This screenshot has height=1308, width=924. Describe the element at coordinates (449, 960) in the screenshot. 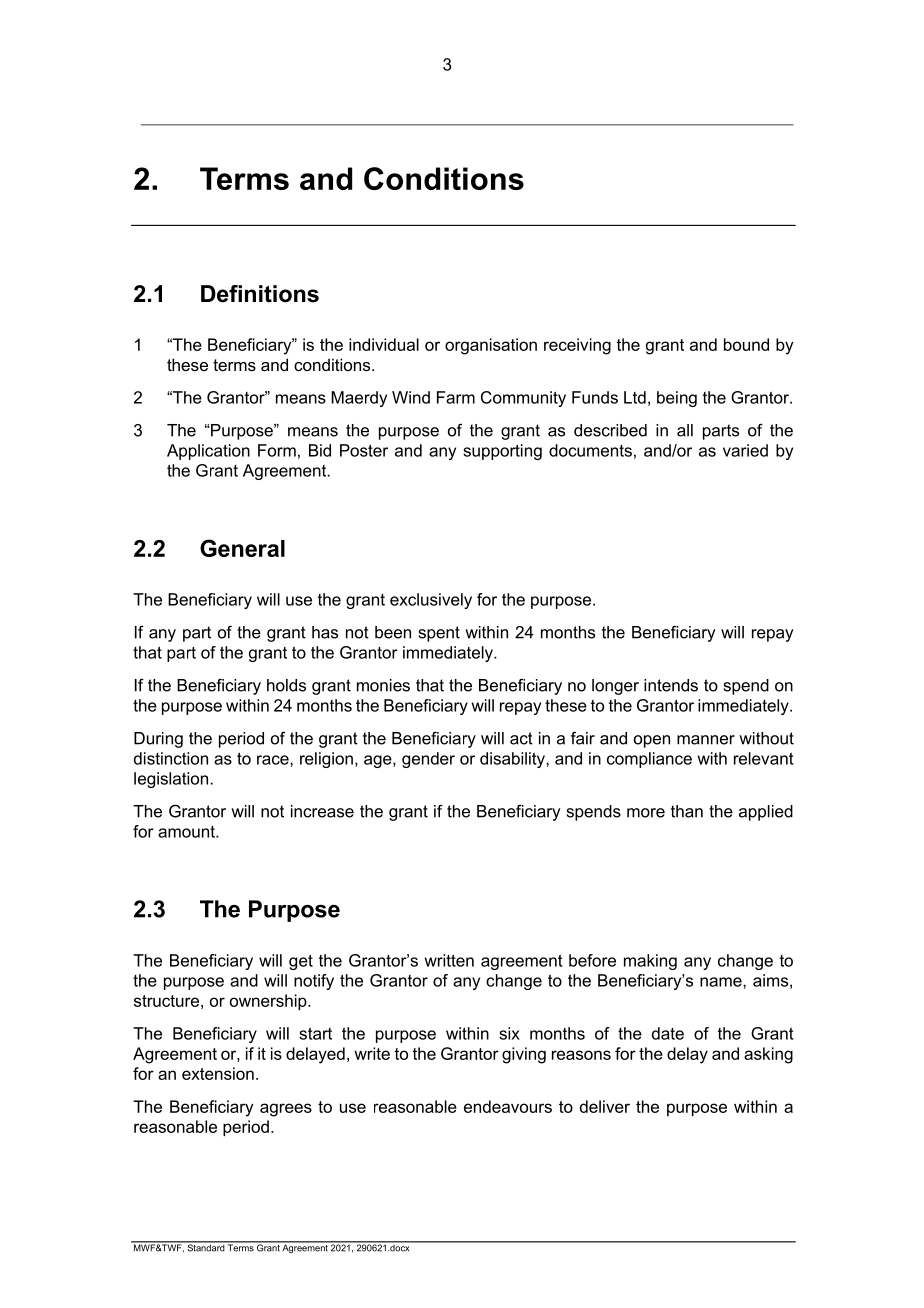

I see `written` at that location.
